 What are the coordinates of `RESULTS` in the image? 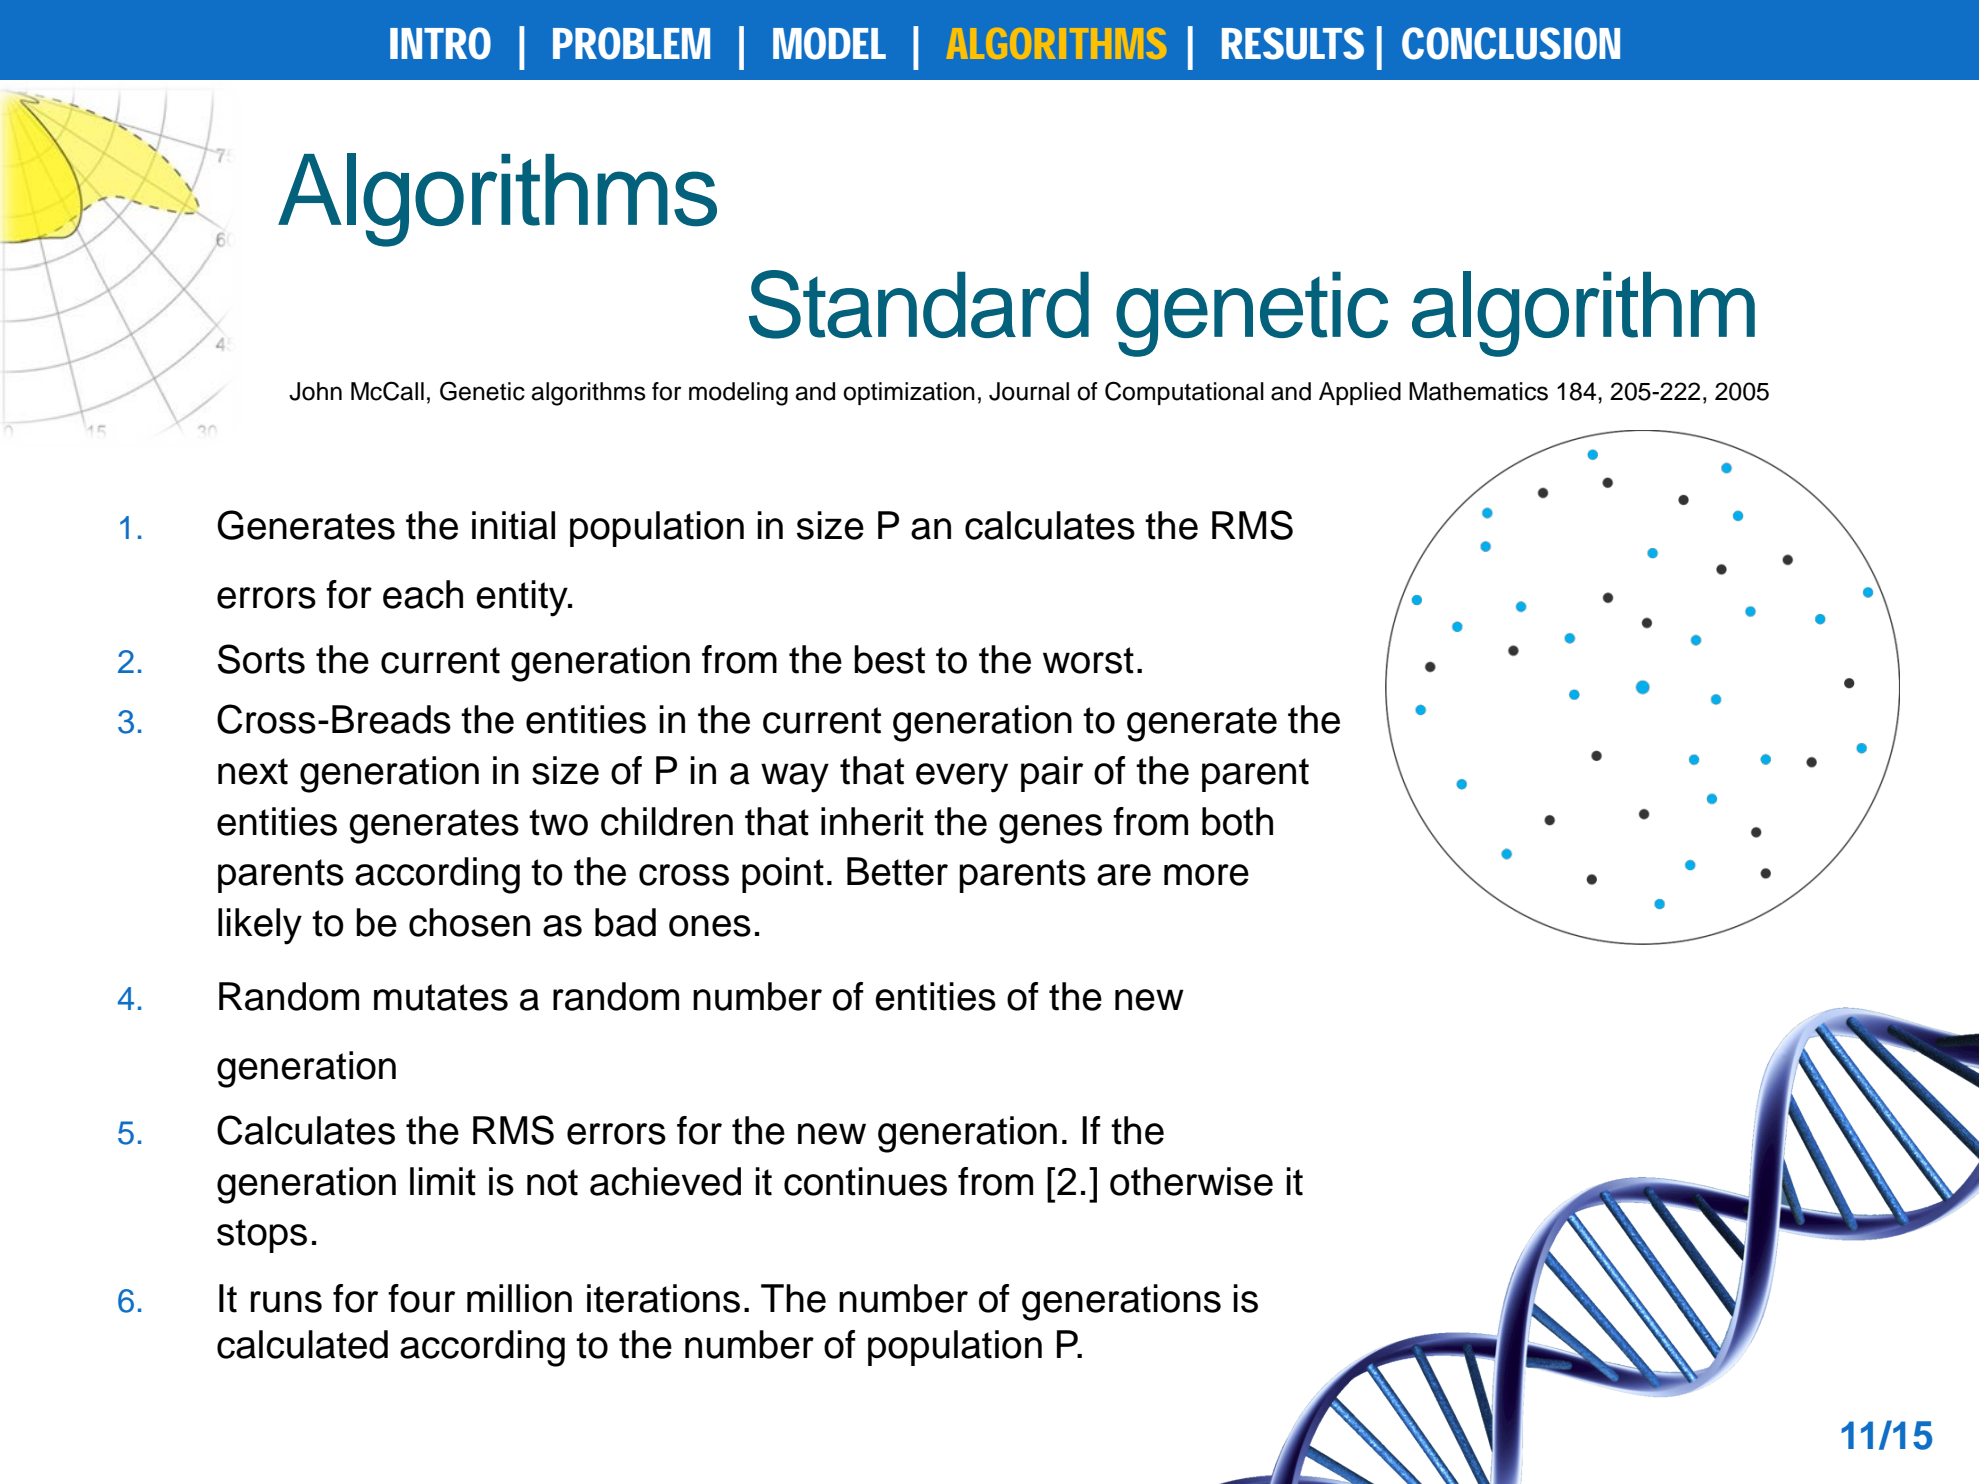 It's located at (1293, 43).
